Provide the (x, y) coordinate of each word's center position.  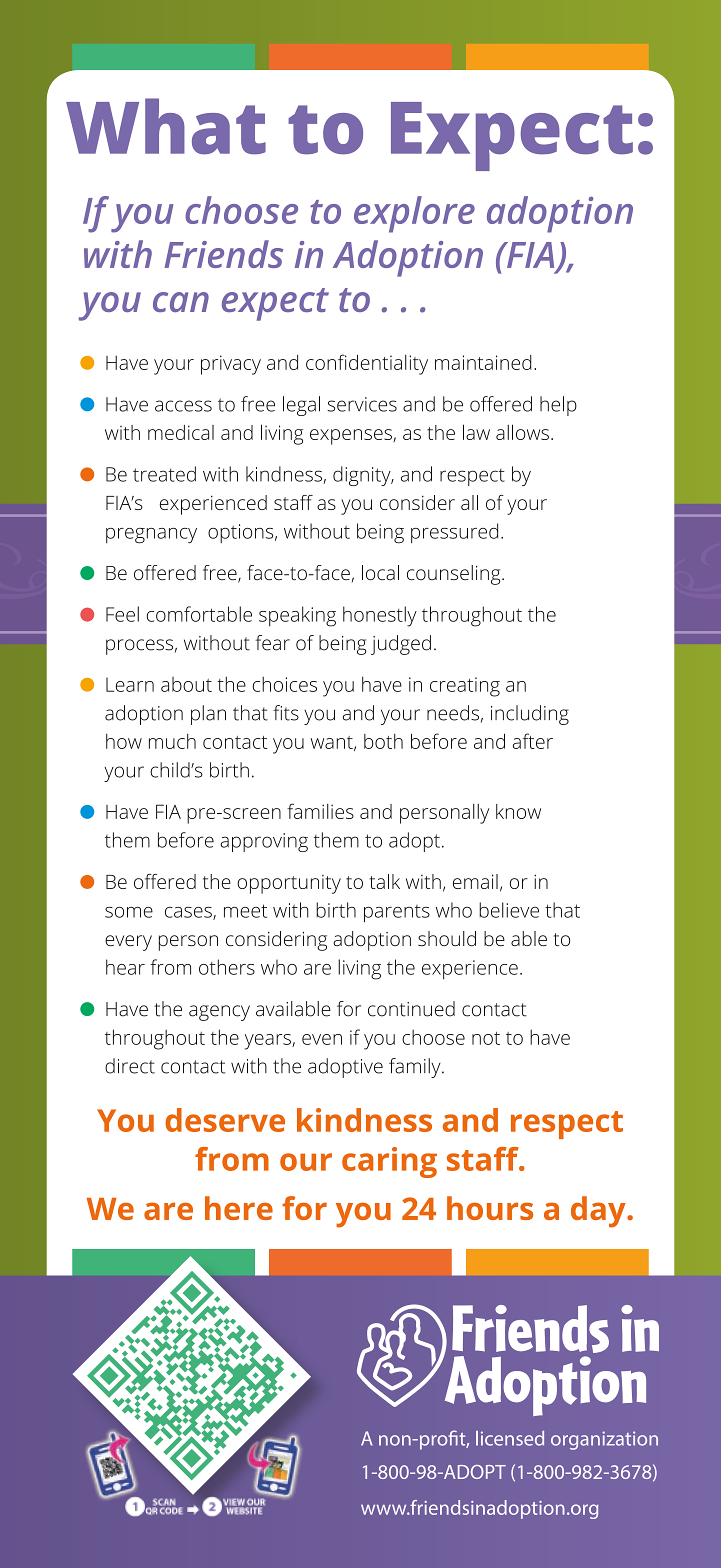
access (183, 406)
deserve (225, 1120)
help (558, 406)
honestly (380, 616)
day (599, 1212)
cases (189, 913)
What (166, 126)
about (186, 684)
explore (414, 214)
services (362, 404)
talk (385, 881)
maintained (483, 362)
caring (389, 1162)
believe (509, 910)
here (239, 1208)
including (530, 715)
